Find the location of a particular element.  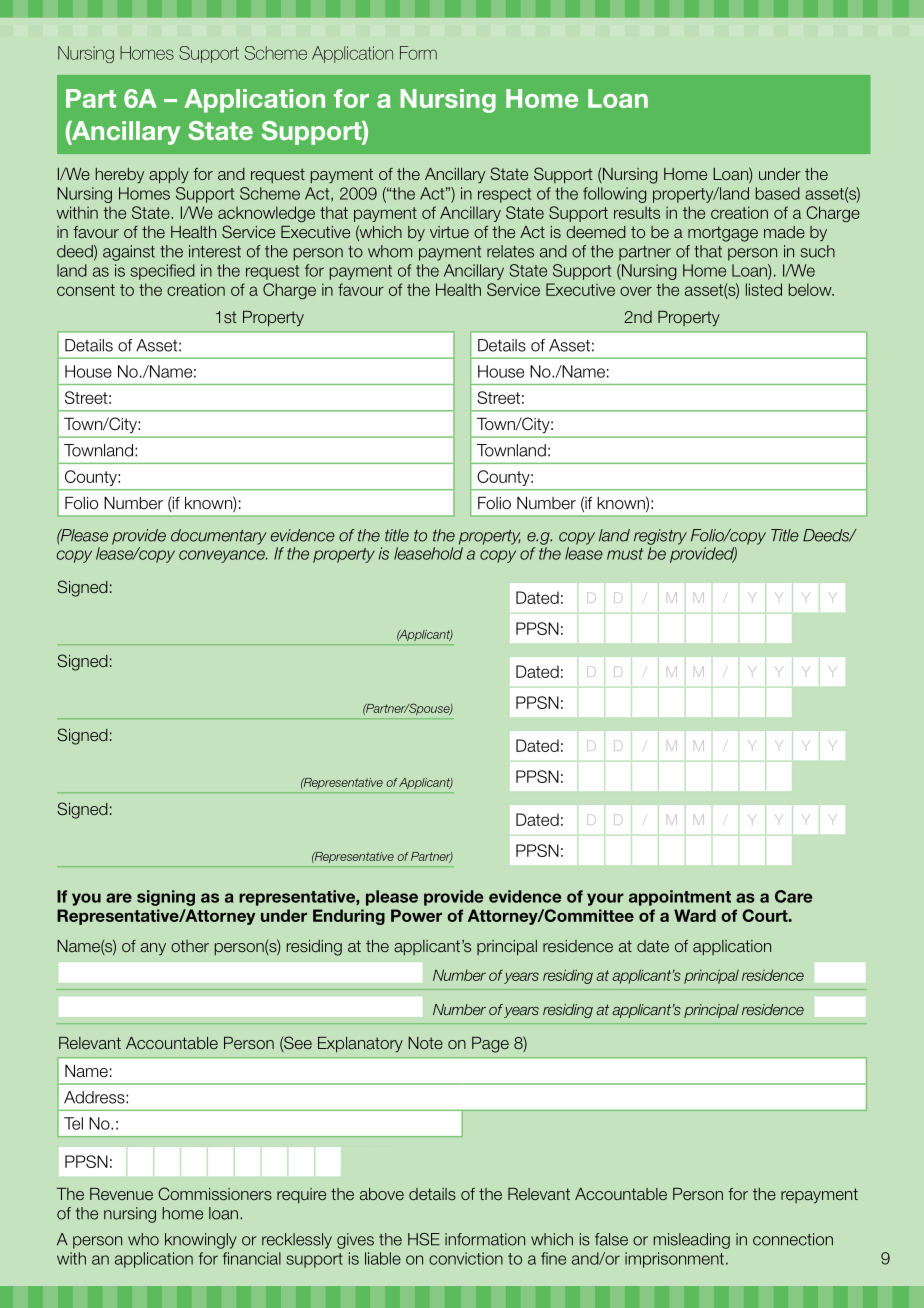

signing is located at coordinates (166, 898).
